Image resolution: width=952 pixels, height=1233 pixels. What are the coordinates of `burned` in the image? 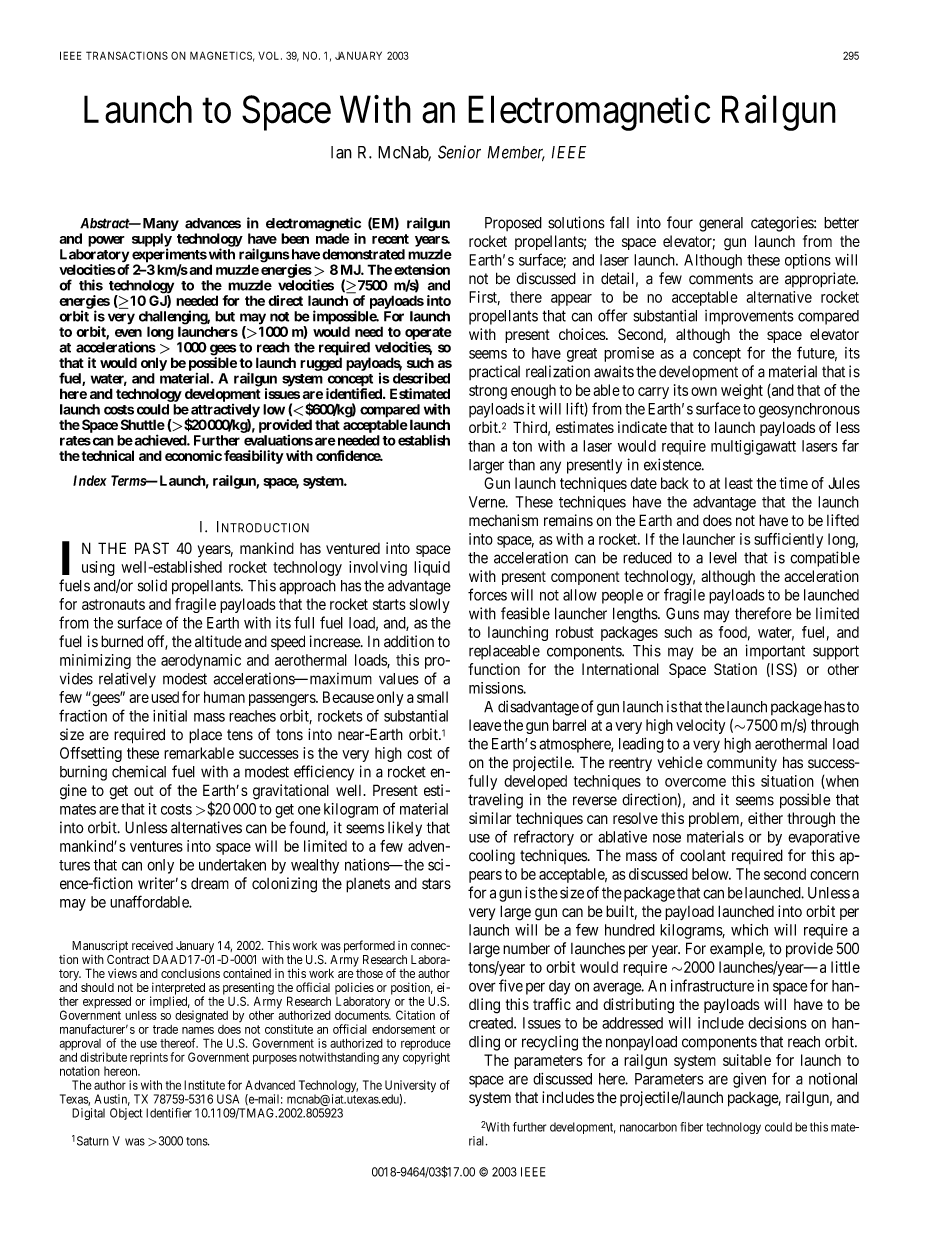 It's located at (122, 641).
